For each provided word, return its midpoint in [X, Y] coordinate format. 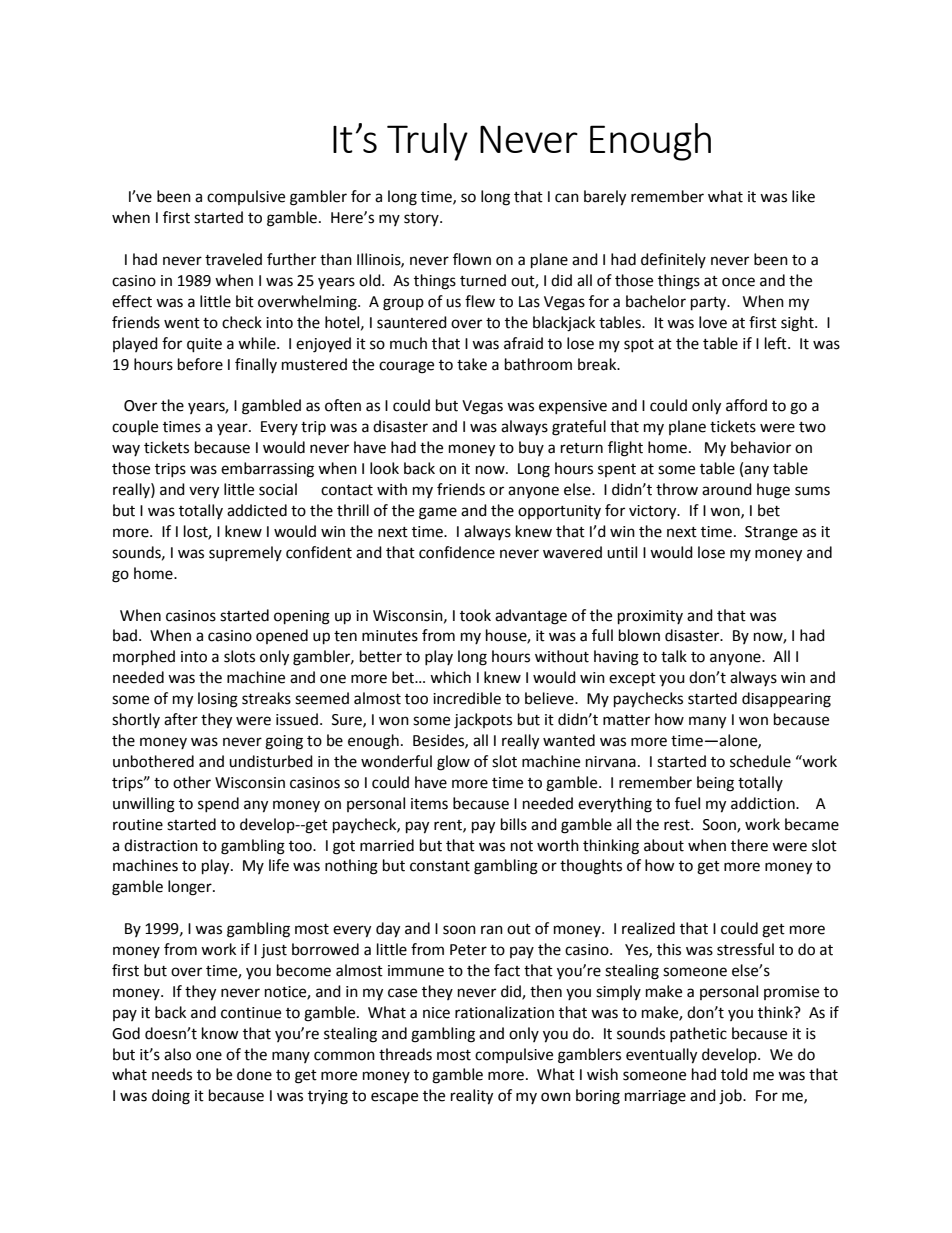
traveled [233, 259]
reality [472, 1097]
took [475, 615]
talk [674, 656]
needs [172, 1074]
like [803, 196]
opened [282, 636]
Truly [427, 142]
